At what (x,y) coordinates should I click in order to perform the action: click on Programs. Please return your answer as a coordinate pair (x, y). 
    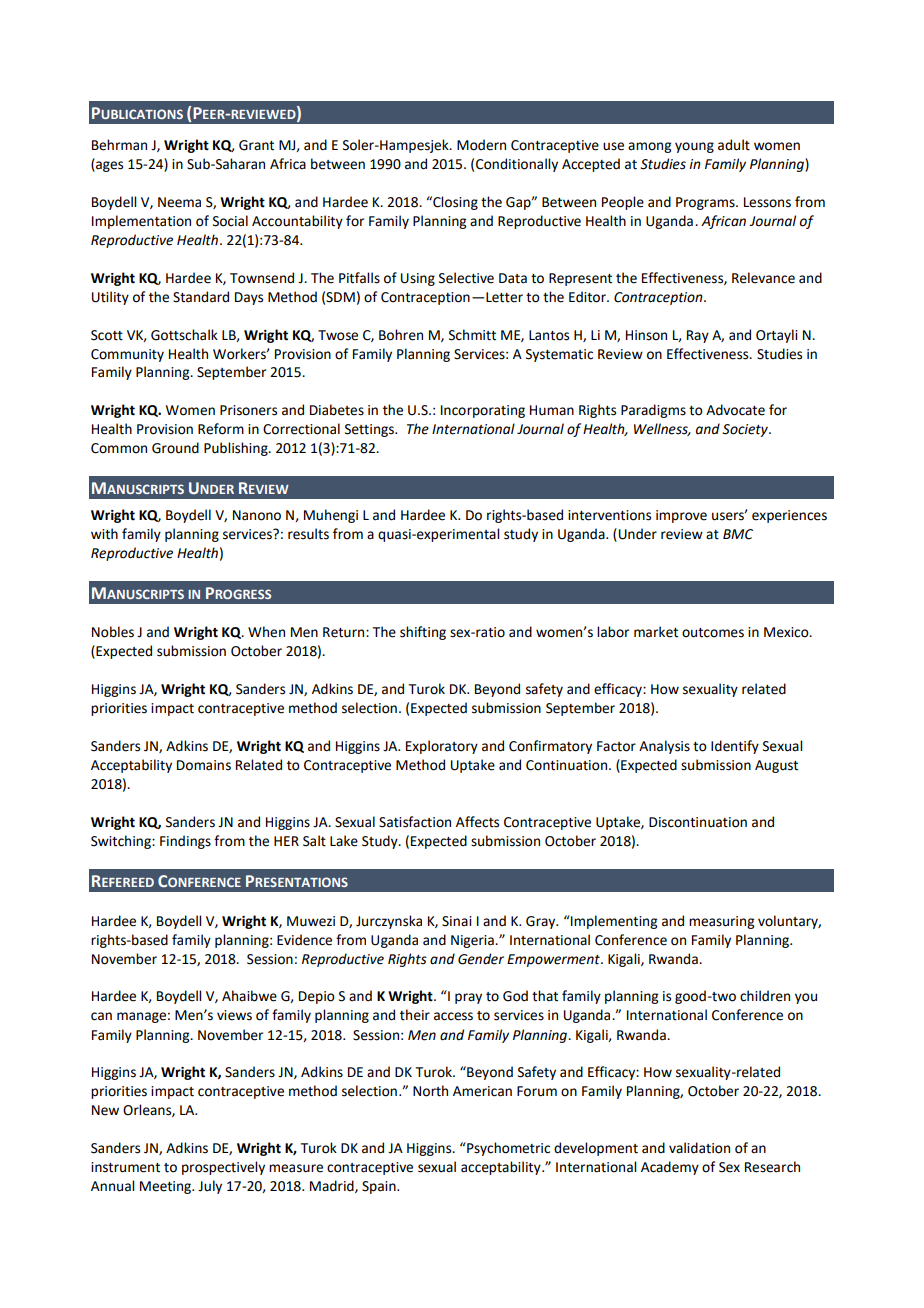
    Looking at the image, I should click on (706, 203).
